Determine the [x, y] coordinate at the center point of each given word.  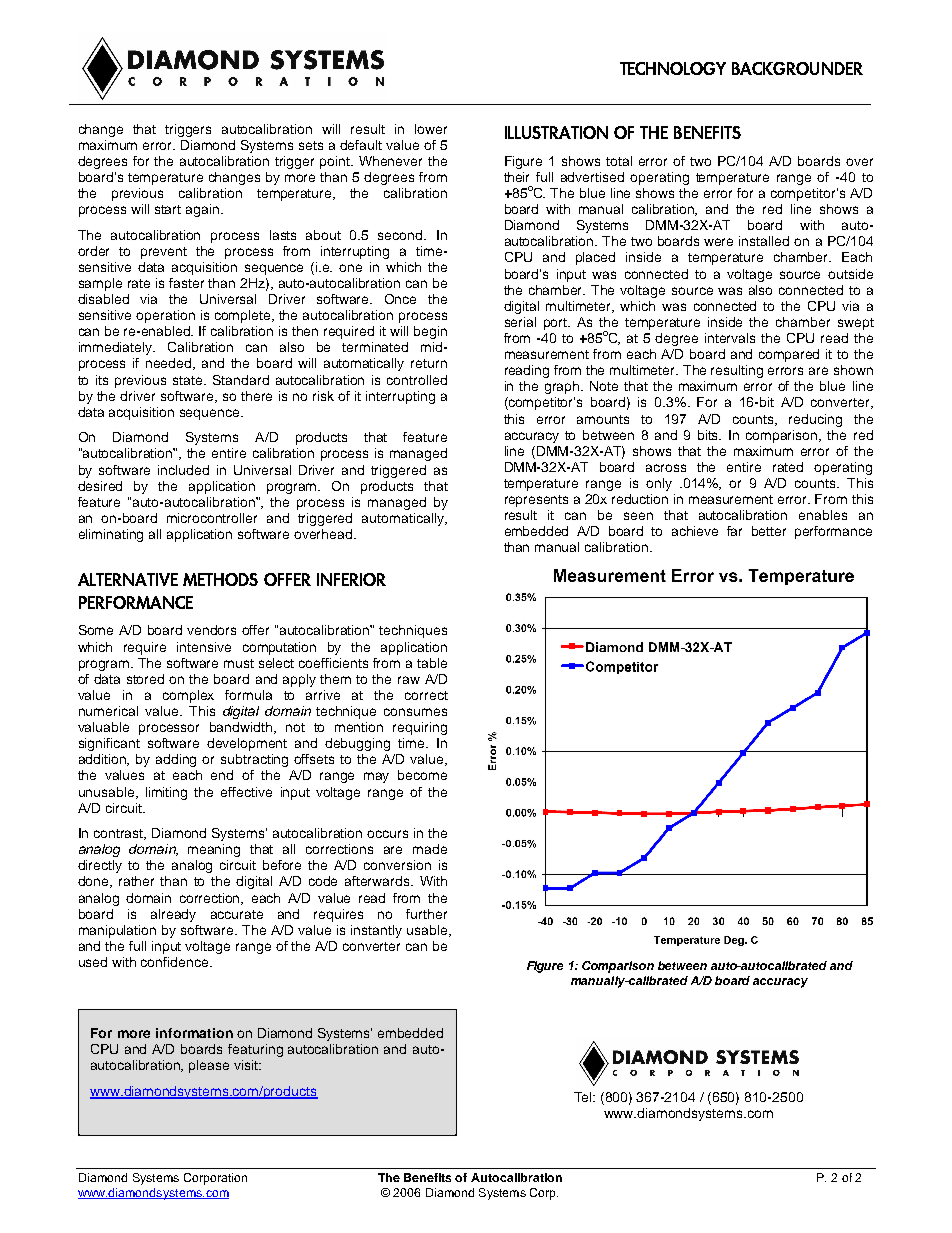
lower [431, 129]
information [194, 1033]
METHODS [220, 579]
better [769, 531]
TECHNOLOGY [673, 68]
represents [536, 501]
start [168, 209]
